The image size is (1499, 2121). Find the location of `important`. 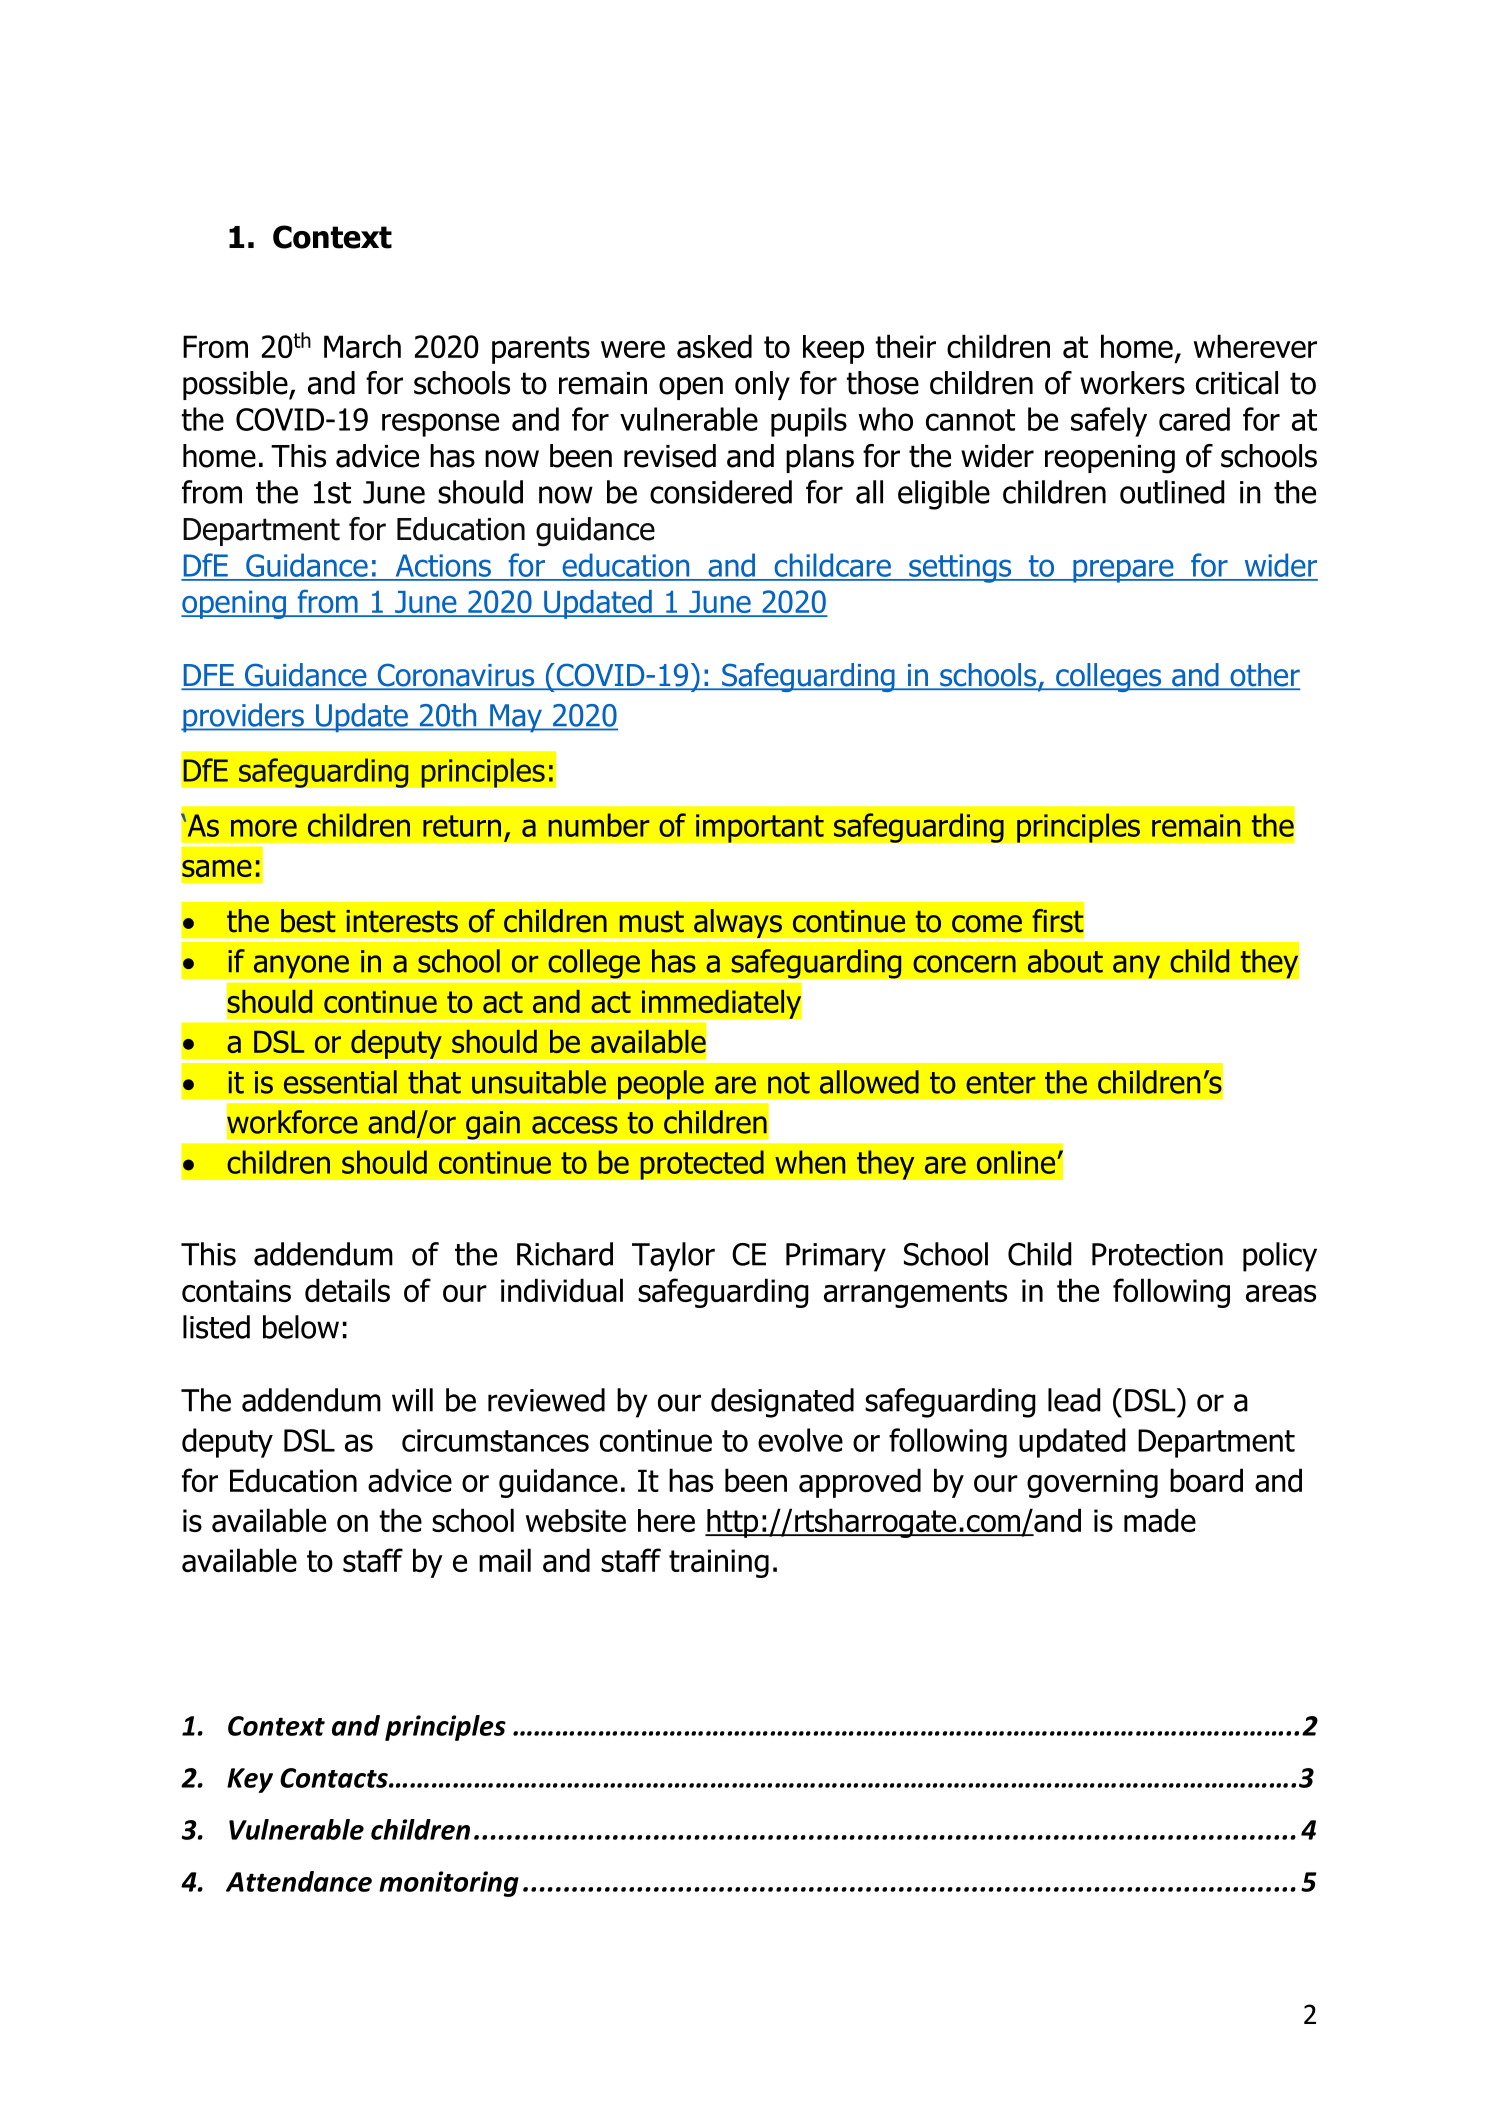

important is located at coordinates (760, 828).
